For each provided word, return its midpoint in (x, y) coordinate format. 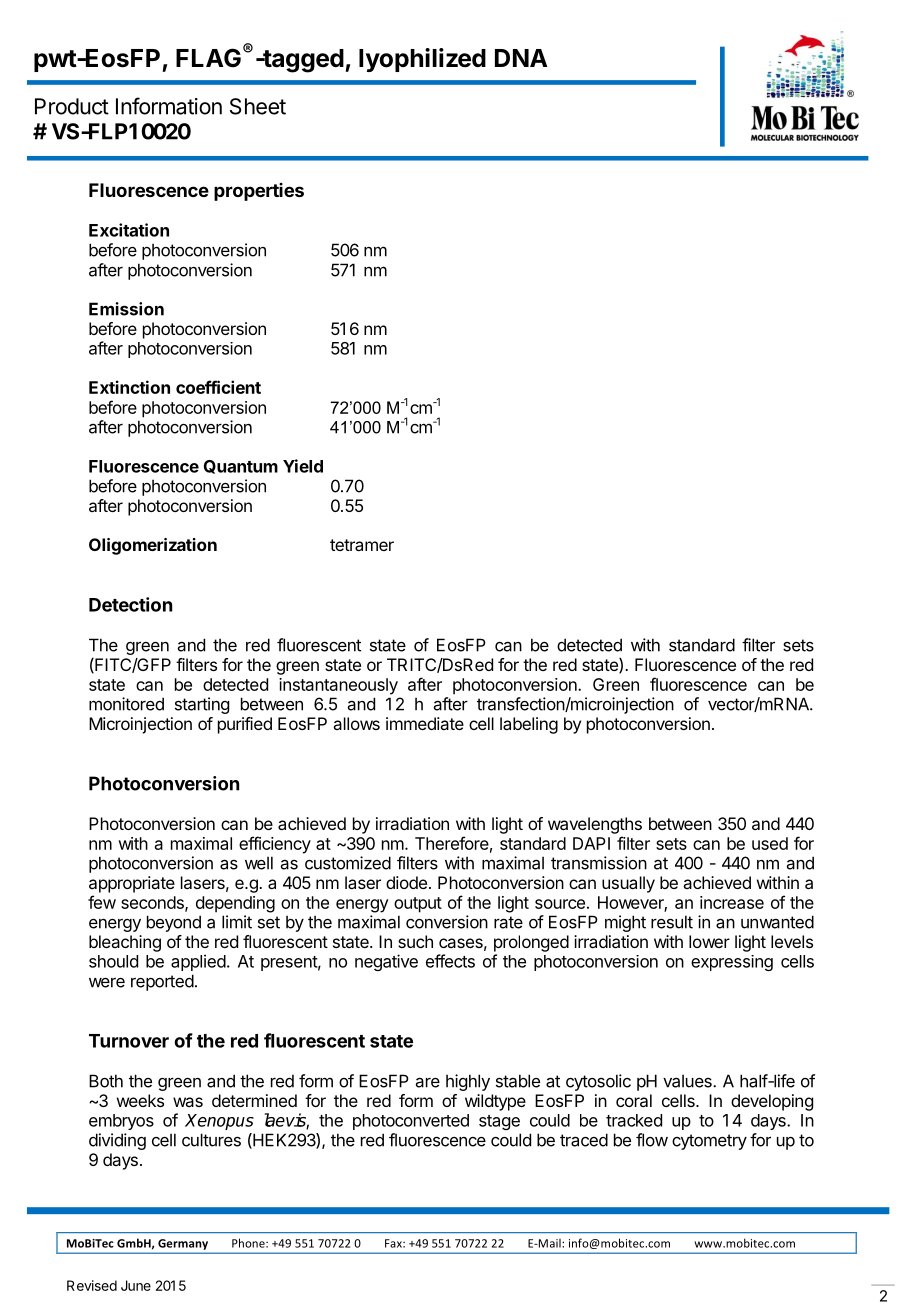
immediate (425, 723)
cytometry (709, 1142)
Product (72, 106)
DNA (521, 58)
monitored (126, 704)
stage (499, 1122)
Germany (183, 1244)
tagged (302, 61)
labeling (529, 725)
